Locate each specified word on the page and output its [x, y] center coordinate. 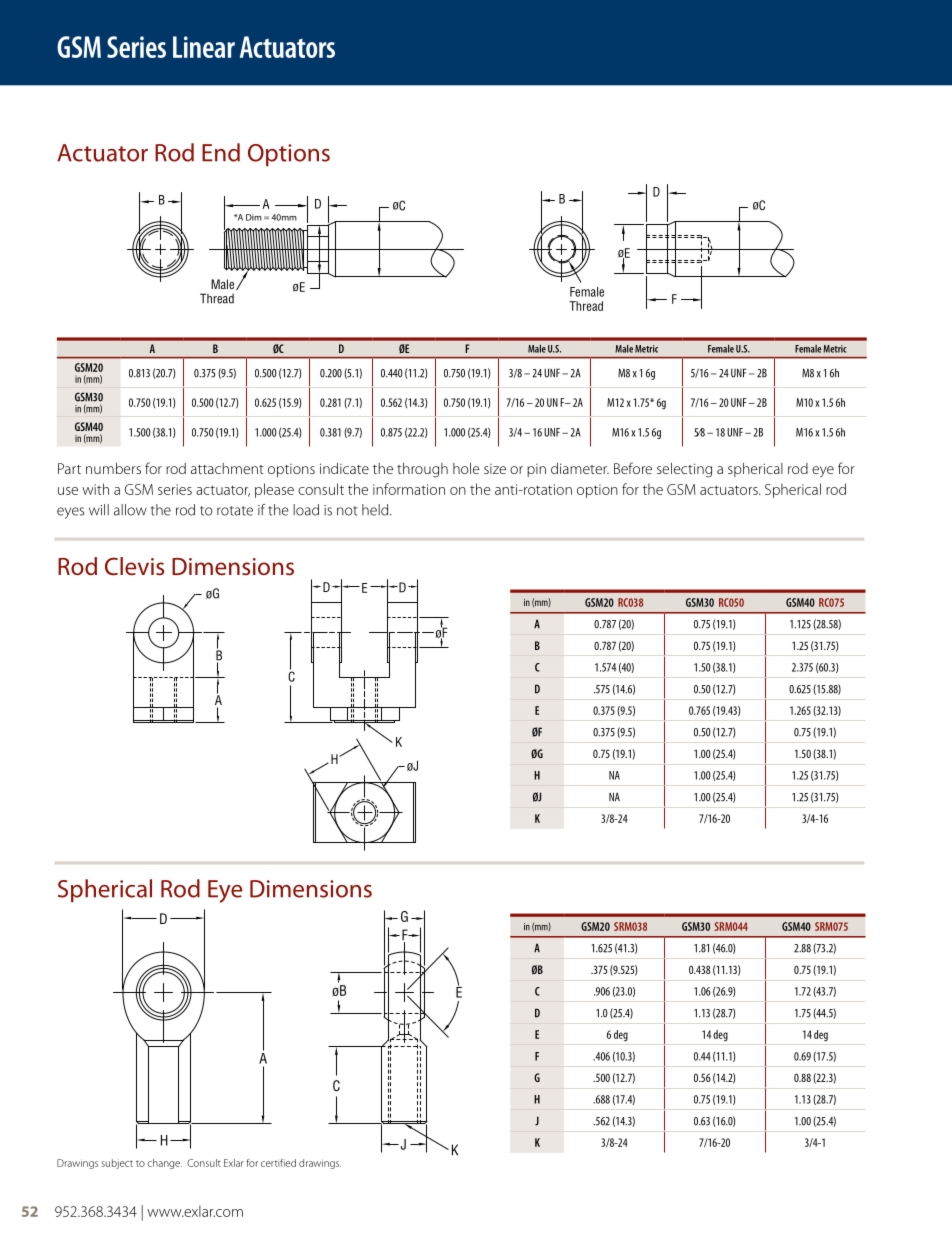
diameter [580, 468]
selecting [684, 470]
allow [130, 510]
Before [633, 468]
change [164, 1164]
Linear [204, 47]
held [376, 510]
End [221, 152]
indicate [344, 468]
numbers [113, 468]
